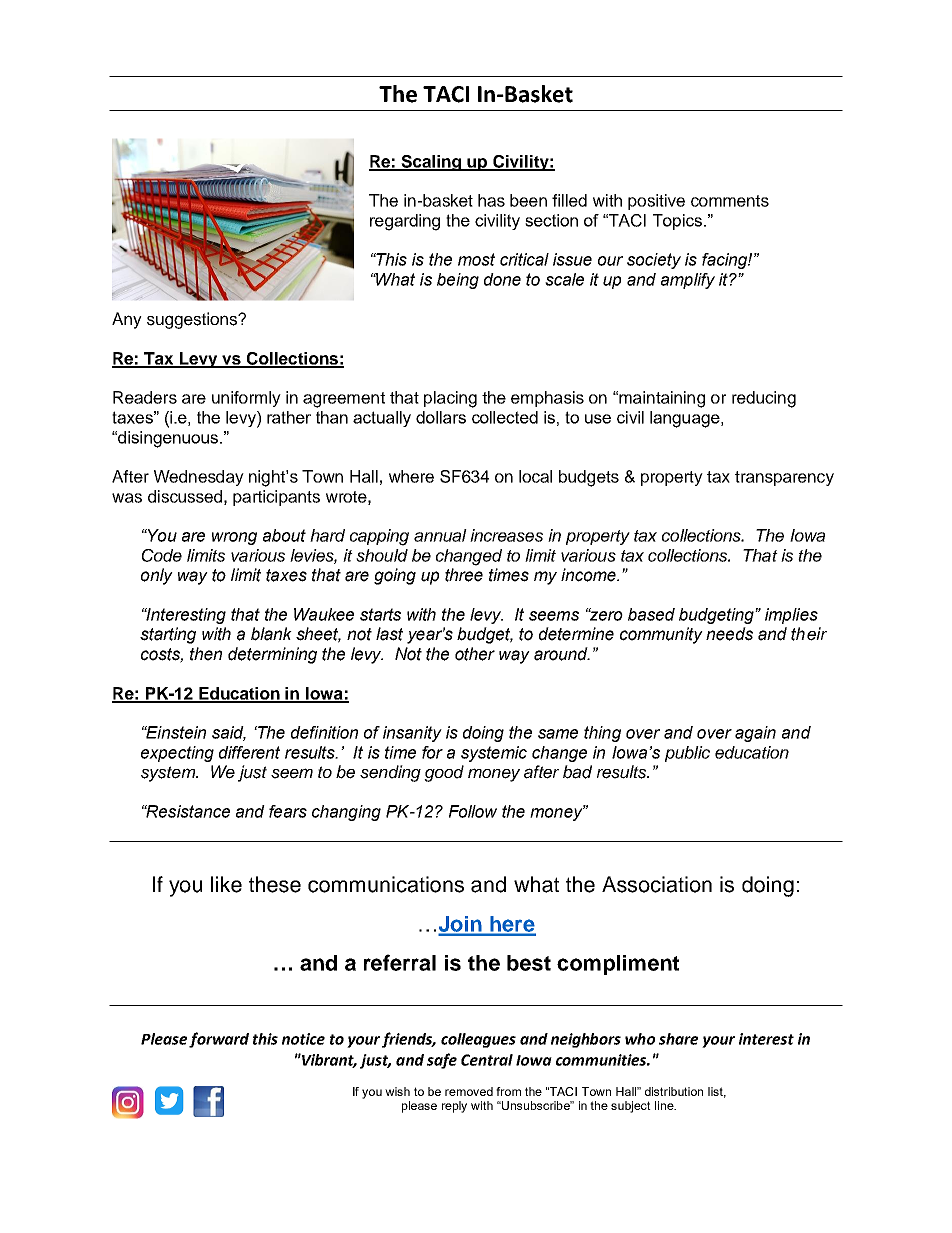 Image resolution: width=952 pixels, height=1233 pixels. I want to click on Wednesday, so click(199, 478).
